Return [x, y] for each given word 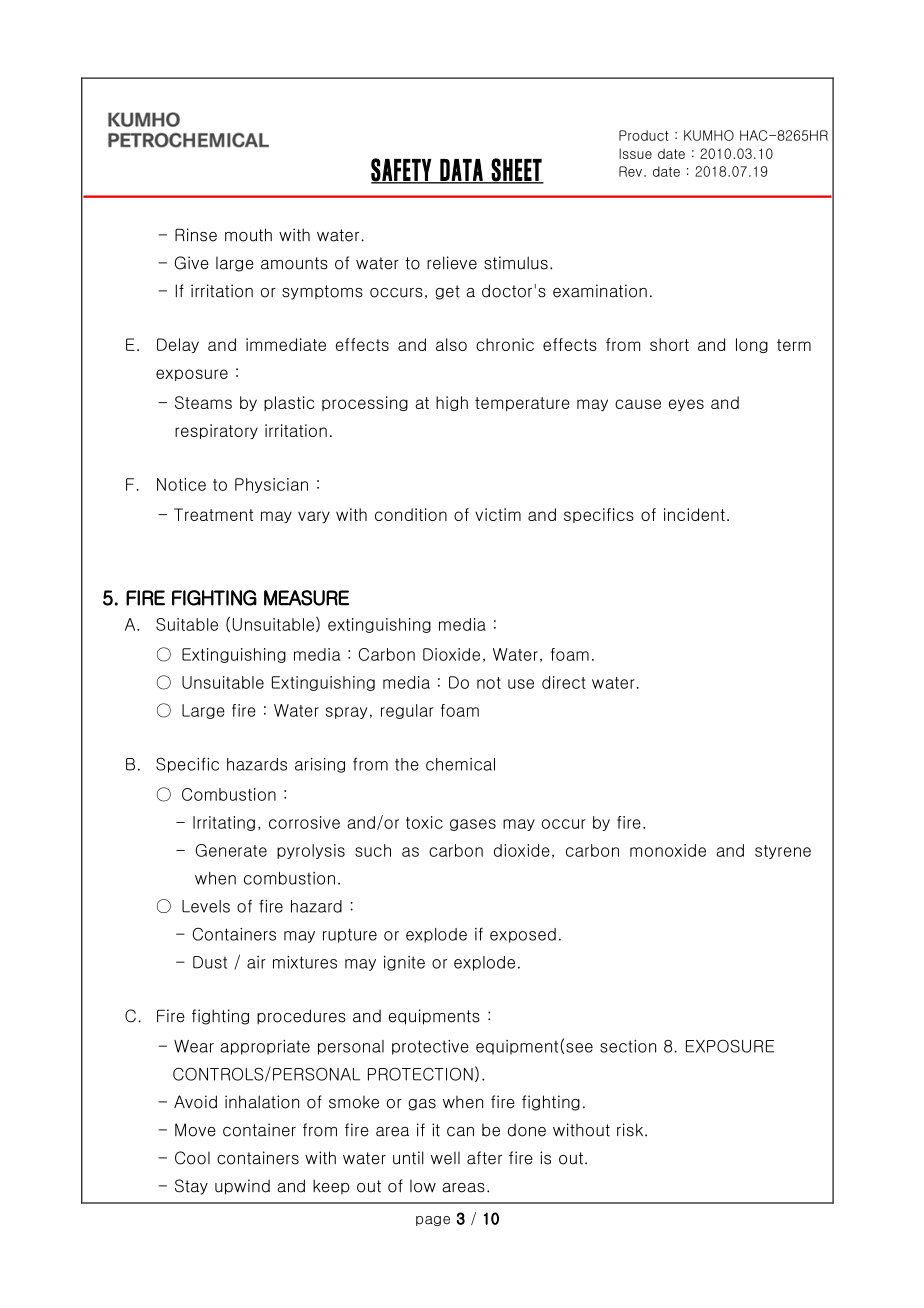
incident [694, 514]
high [452, 403]
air [256, 962]
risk [630, 1130]
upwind [242, 1187]
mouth [248, 235]
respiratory [216, 431]
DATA [461, 171]
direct [564, 682]
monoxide [668, 850]
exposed [523, 935]
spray [346, 713]
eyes [686, 405]
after [484, 1158]
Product [644, 135]
